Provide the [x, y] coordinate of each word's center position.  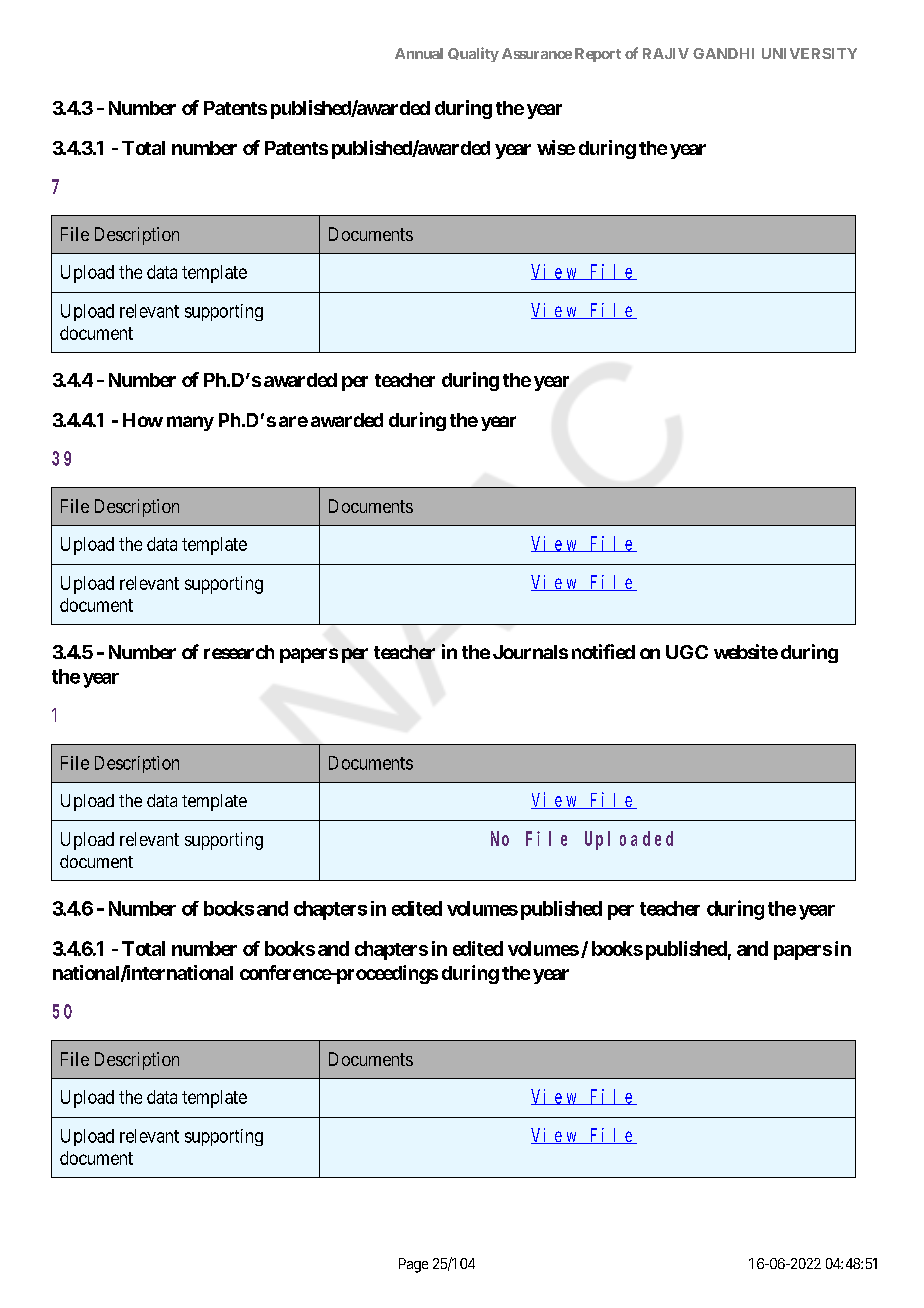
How [143, 420]
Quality [473, 54]
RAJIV [666, 53]
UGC [687, 652]
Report [598, 55]
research [239, 652]
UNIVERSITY [809, 53]
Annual [419, 53]
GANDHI [723, 53]
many [190, 423]
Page [413, 1265]
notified [603, 651]
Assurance [537, 53]
